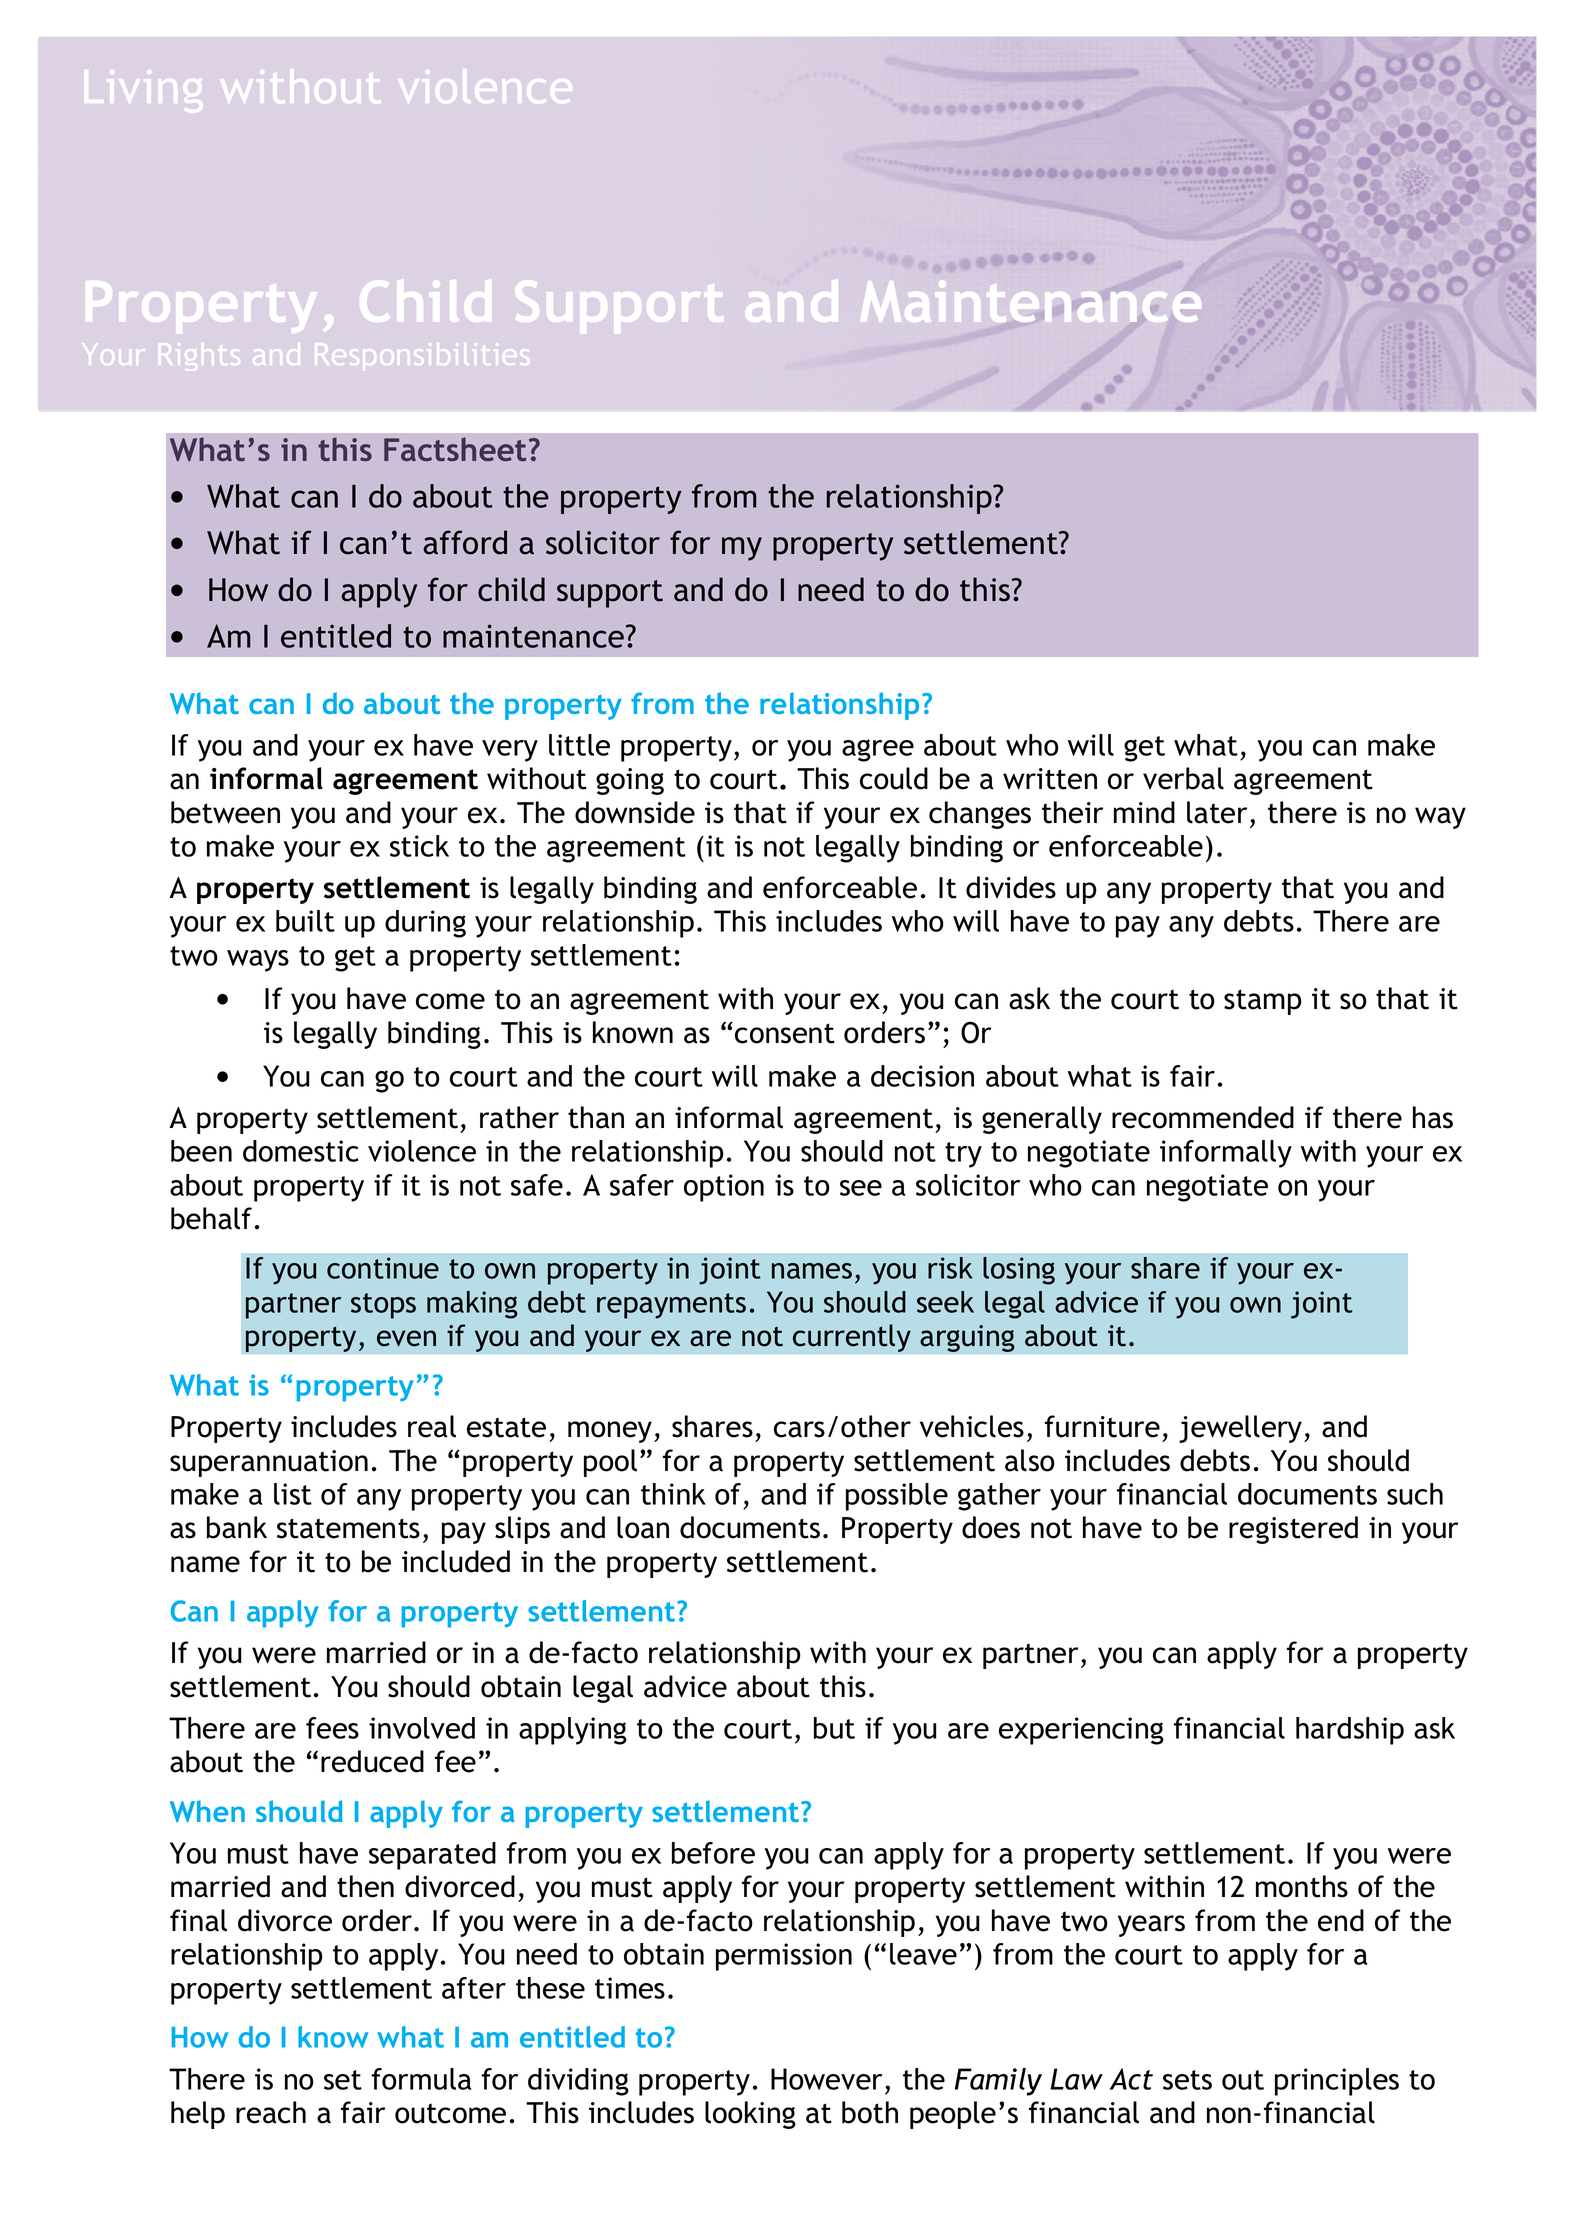 Image resolution: width=1570 pixels, height=2222 pixels. I want to click on could, so click(894, 778).
